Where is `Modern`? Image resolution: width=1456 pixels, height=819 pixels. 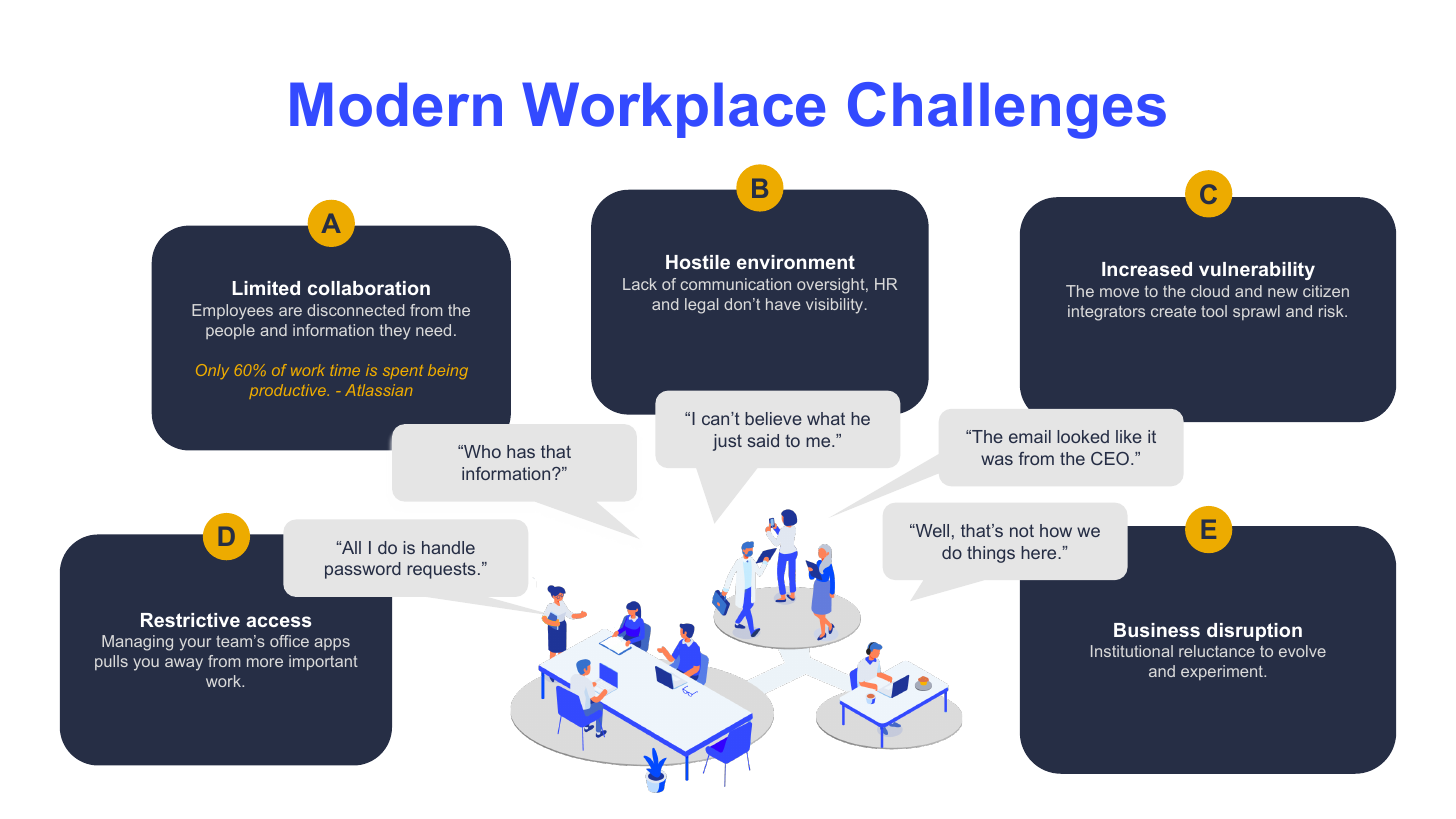 Modern is located at coordinates (396, 104).
